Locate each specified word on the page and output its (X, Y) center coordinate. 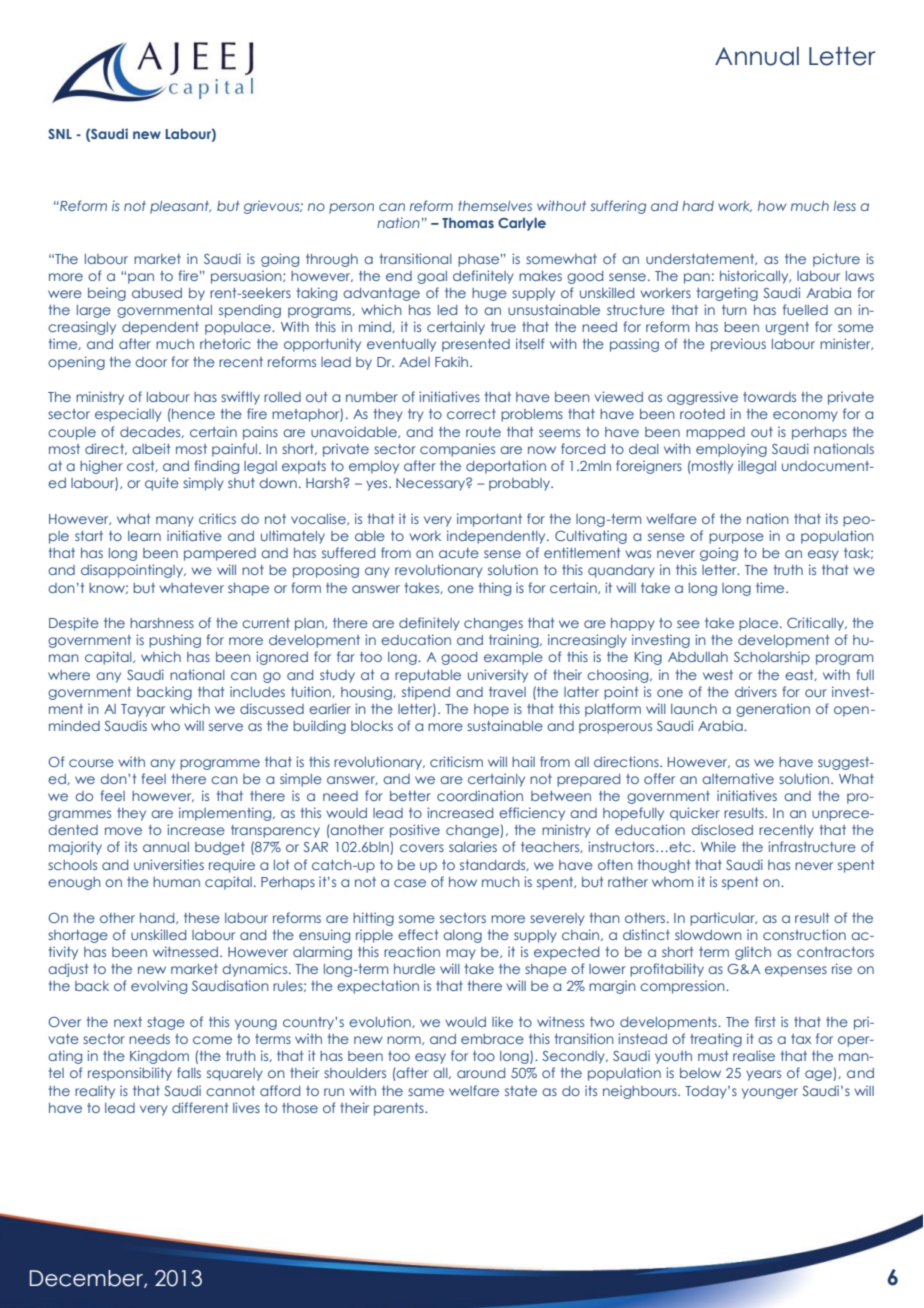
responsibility (130, 1074)
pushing (175, 641)
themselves (495, 206)
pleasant (180, 207)
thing (495, 589)
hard (698, 206)
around (481, 1073)
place (760, 624)
